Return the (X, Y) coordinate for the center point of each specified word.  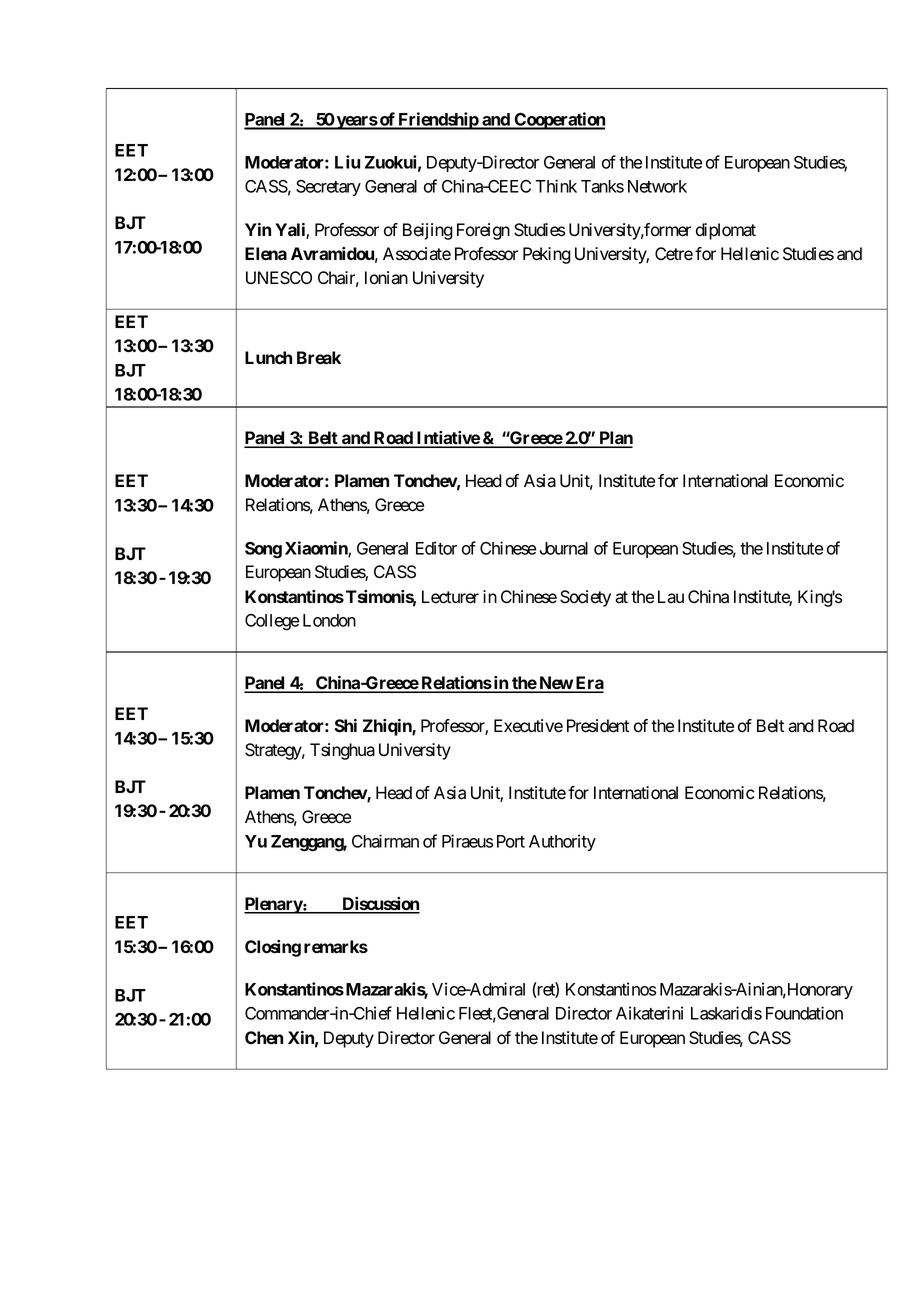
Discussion (380, 905)
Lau (671, 597)
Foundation (804, 1013)
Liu (347, 162)
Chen (264, 1037)
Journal (564, 548)
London (329, 620)
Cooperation (559, 121)
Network (657, 186)
